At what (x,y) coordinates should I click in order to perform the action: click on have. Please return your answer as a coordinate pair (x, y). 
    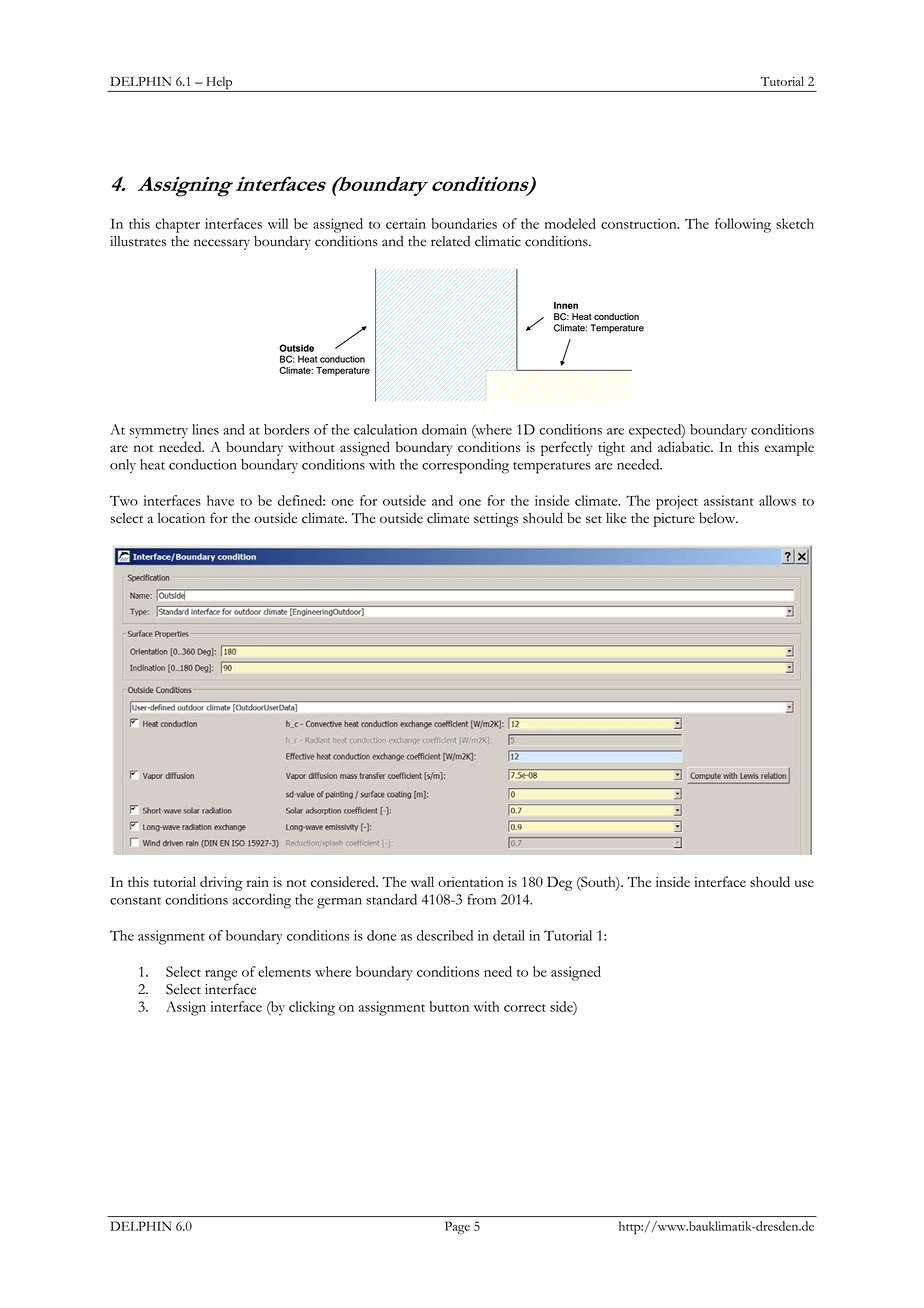
    Looking at the image, I should click on (220, 500).
